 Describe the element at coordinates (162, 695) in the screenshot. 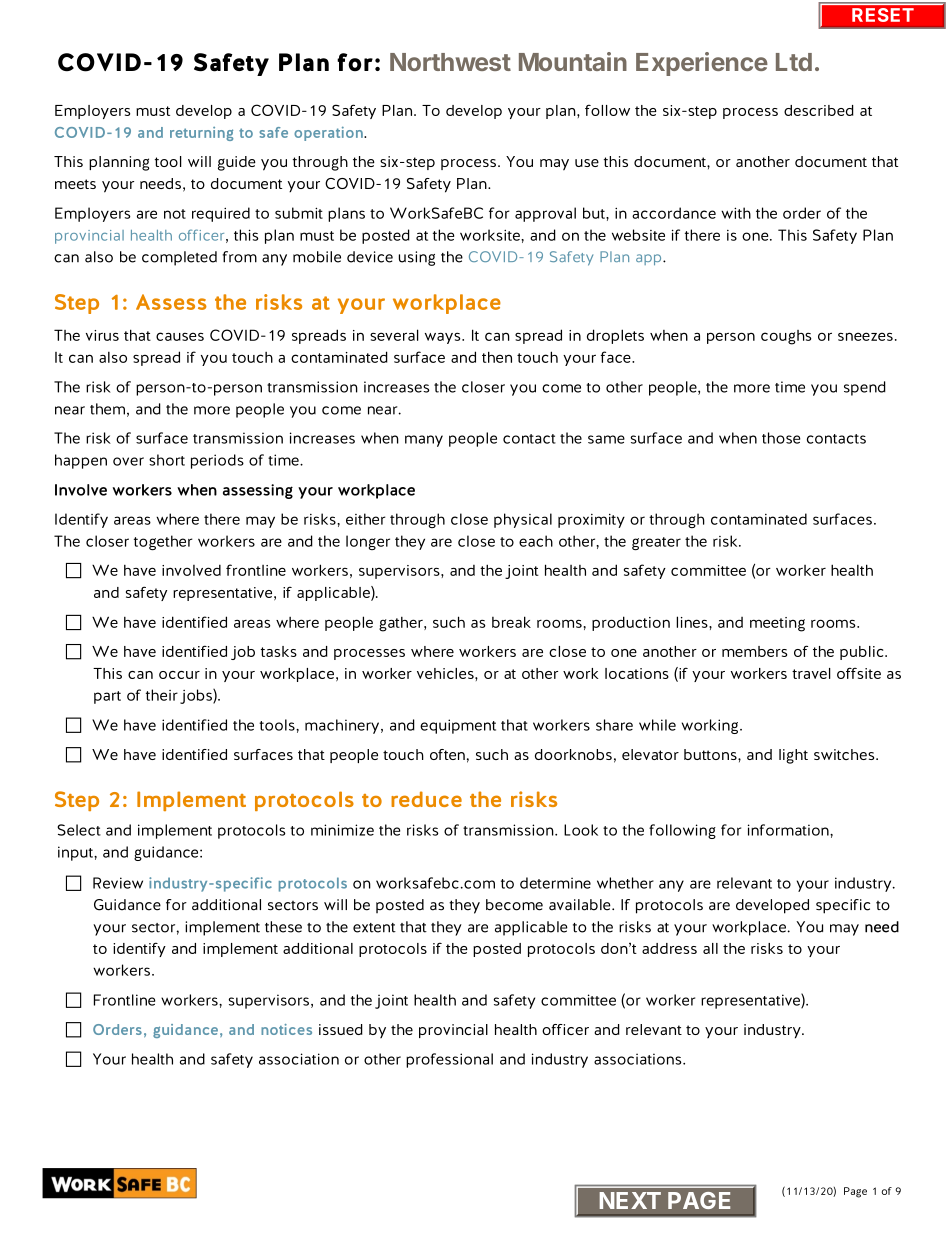

I see `their` at that location.
